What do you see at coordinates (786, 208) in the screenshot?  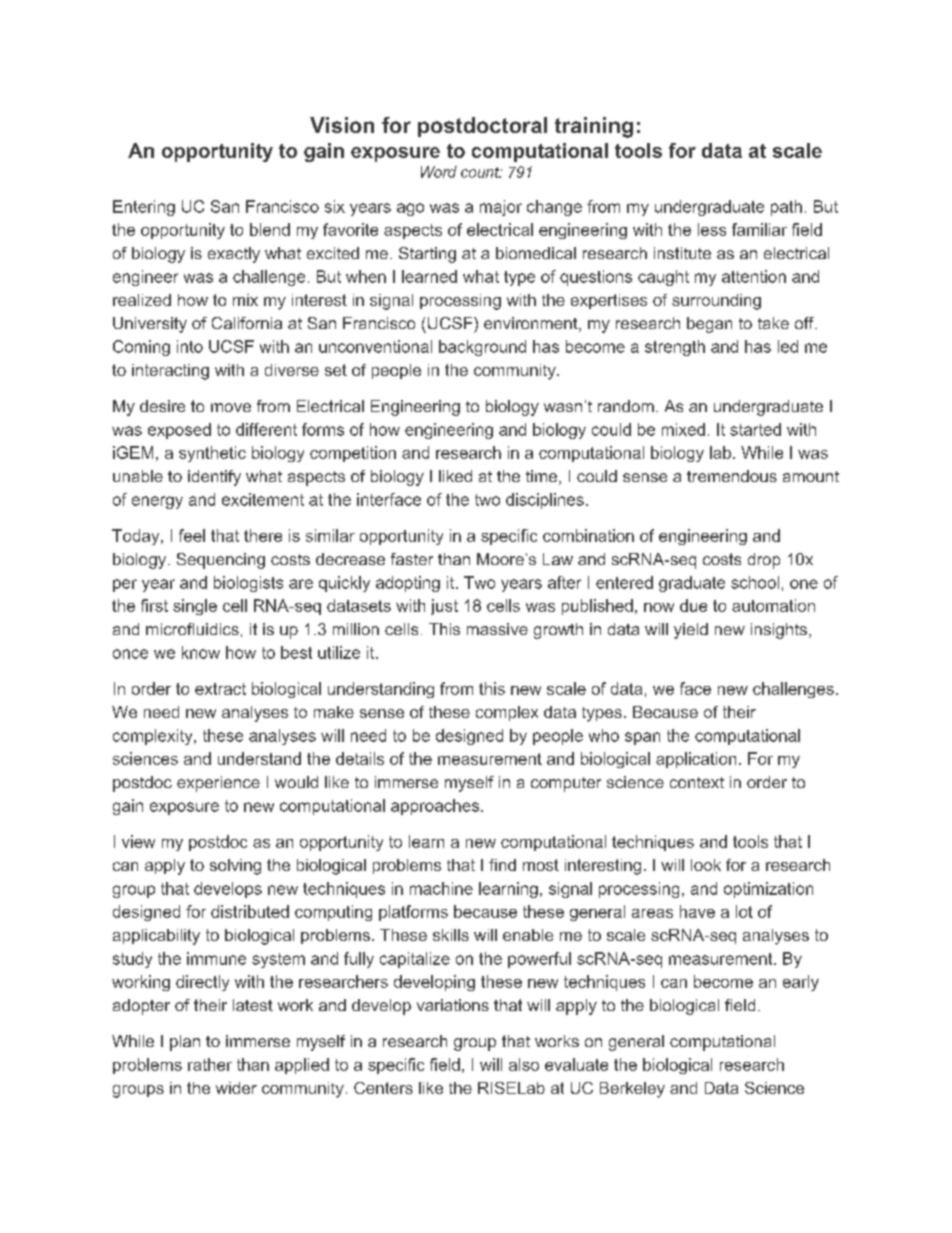 I see `path` at bounding box center [786, 208].
